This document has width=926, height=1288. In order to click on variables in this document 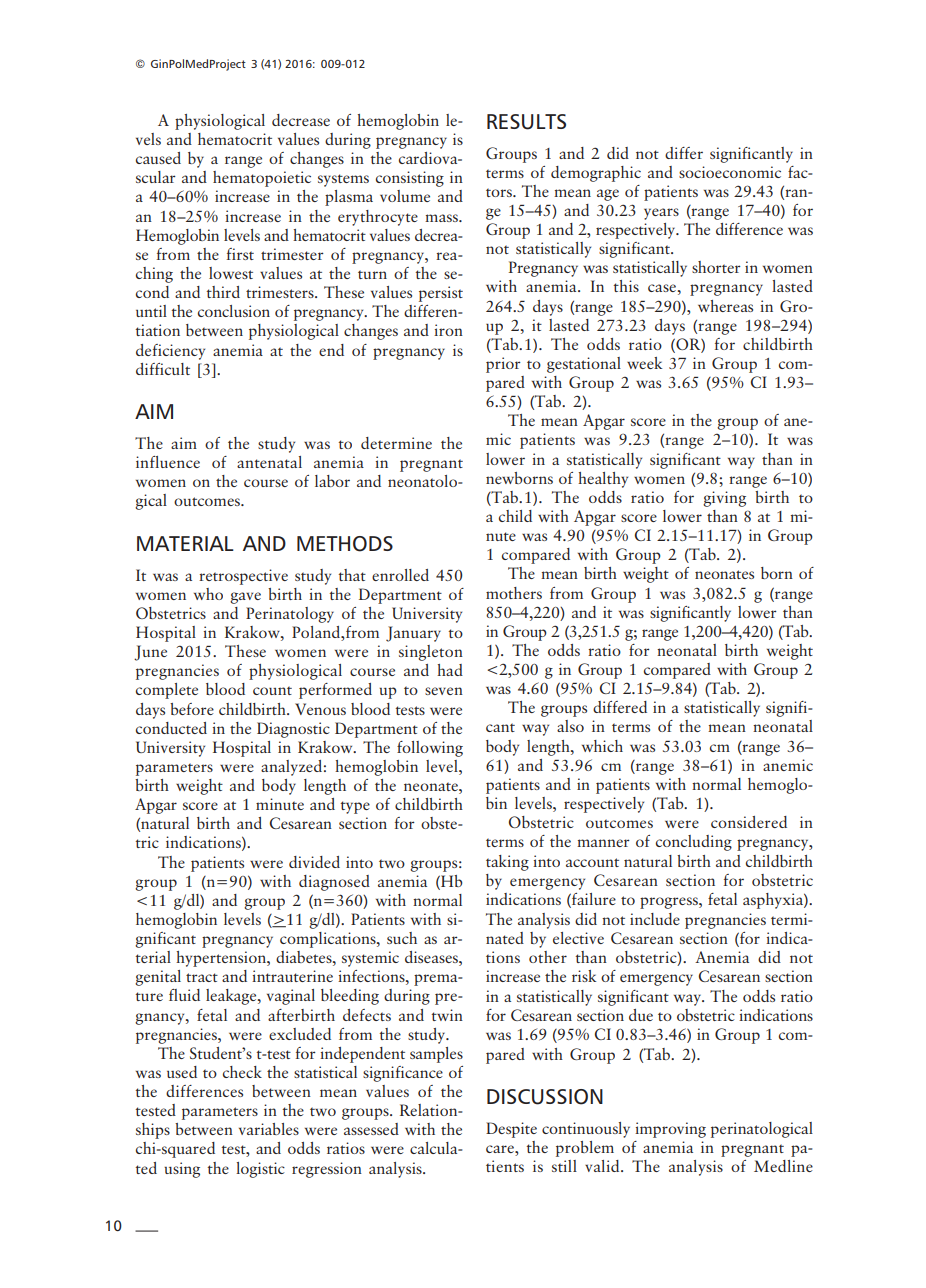, I will do `click(269, 1129)`.
